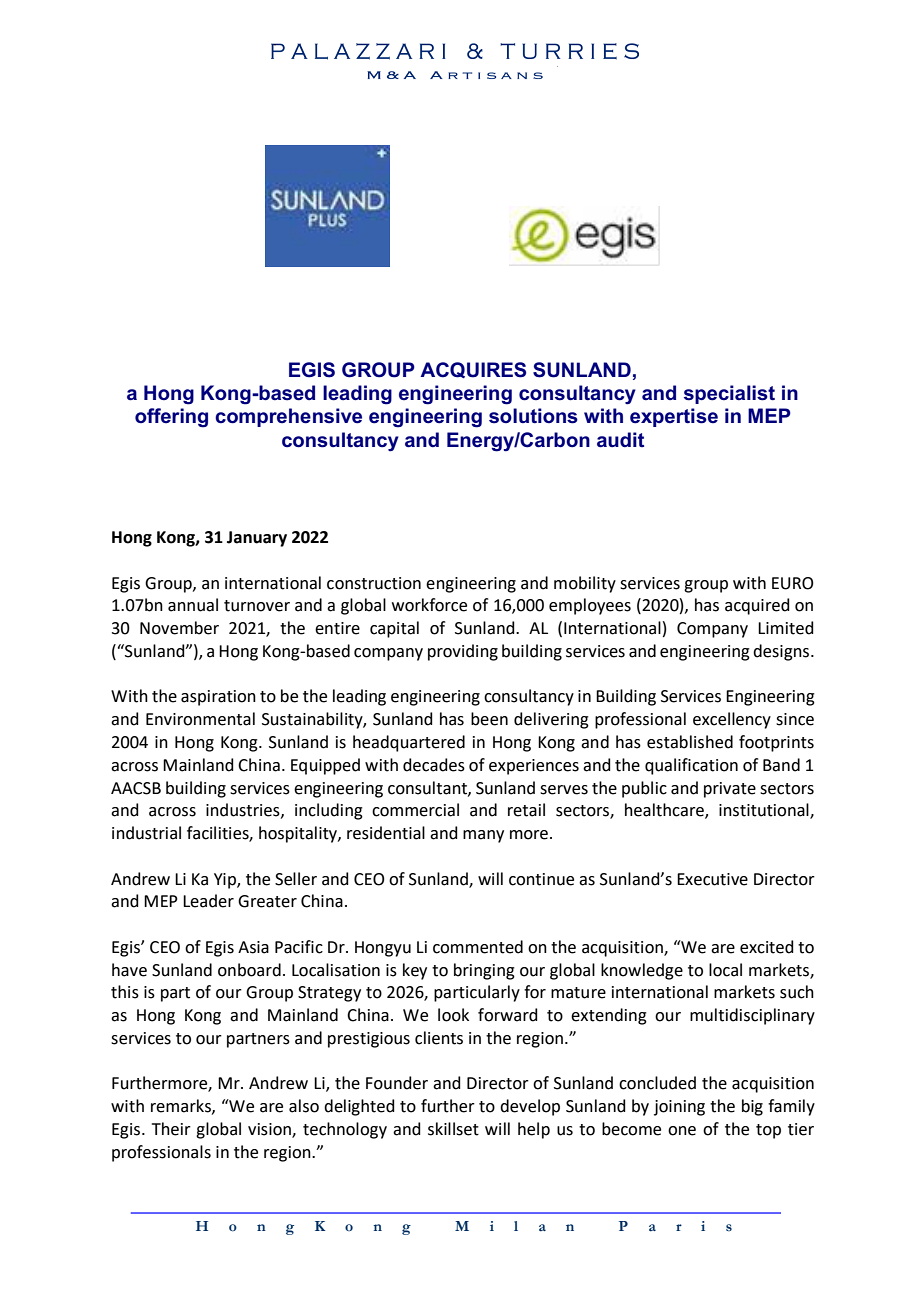 This document has width=924, height=1308. What do you see at coordinates (171, 1129) in the document?
I see `Their` at bounding box center [171, 1129].
